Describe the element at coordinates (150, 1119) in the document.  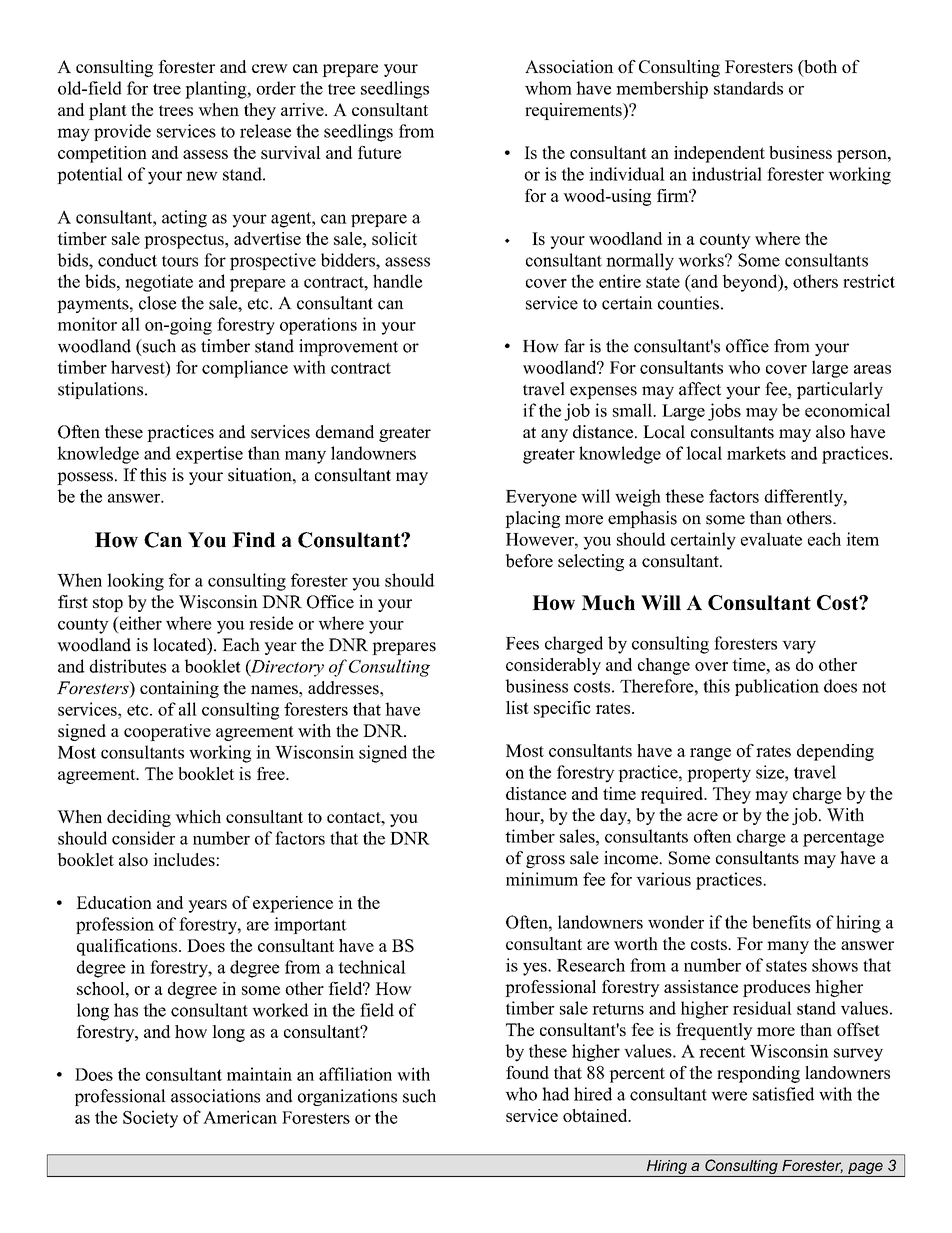
I see `Society` at that location.
